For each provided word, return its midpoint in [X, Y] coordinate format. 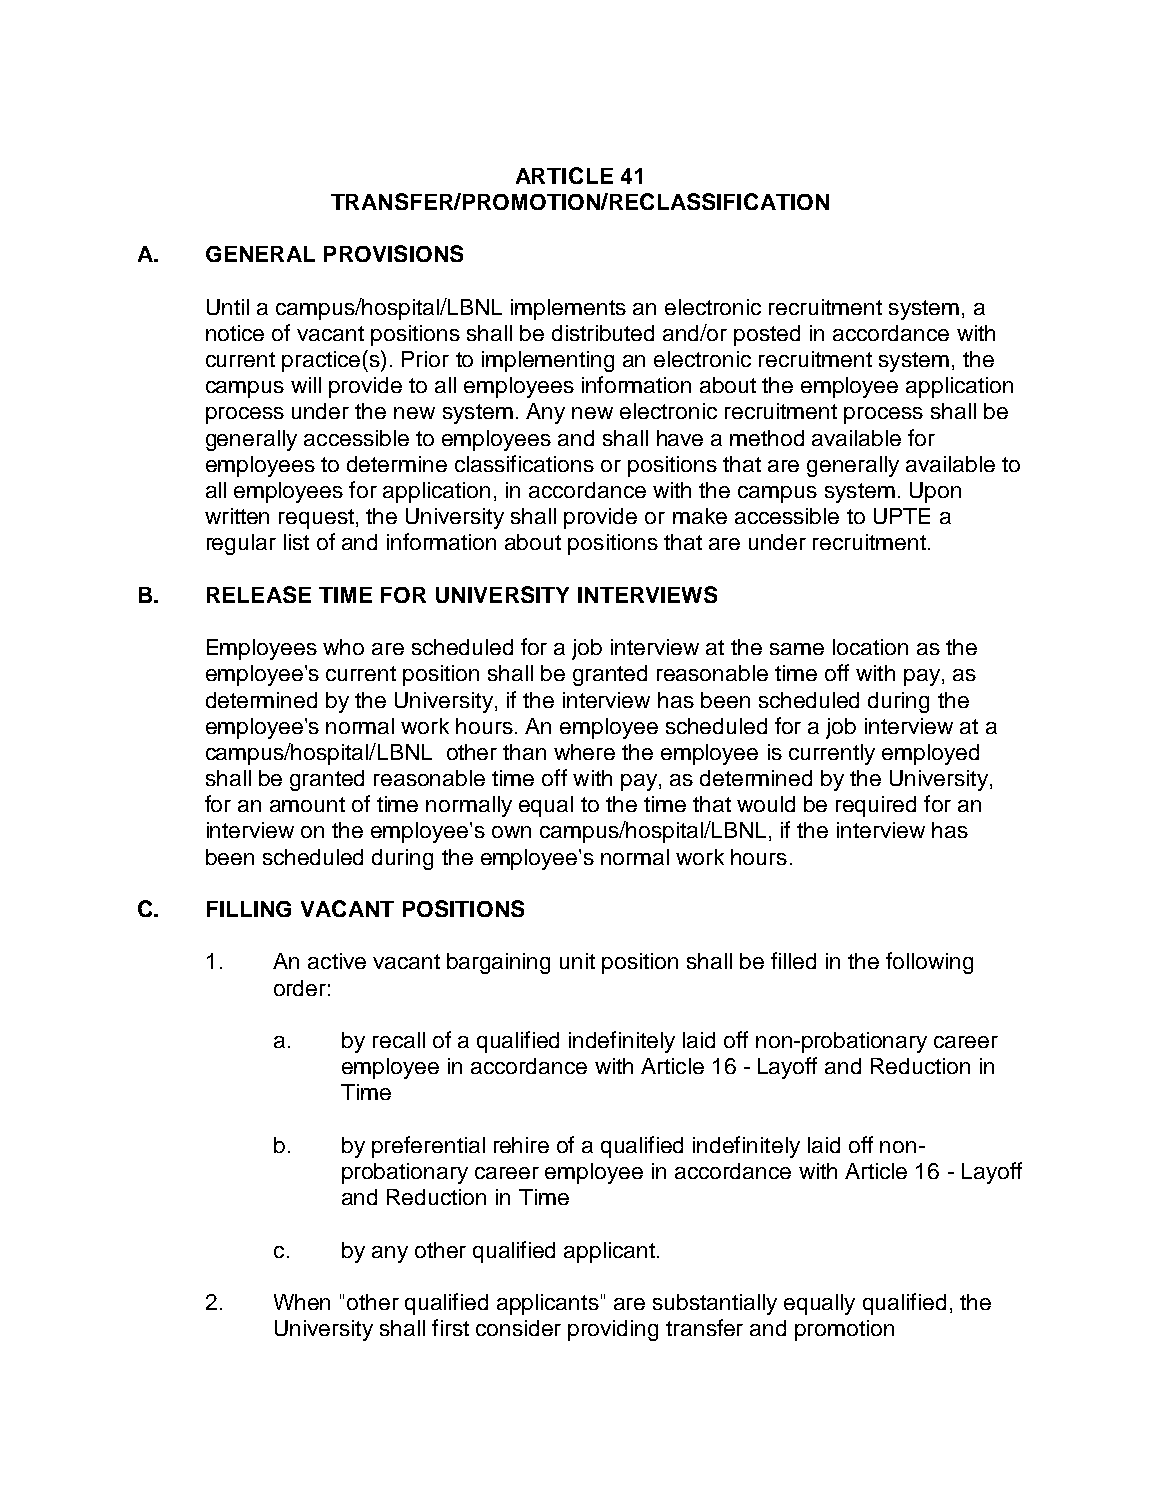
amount [307, 804]
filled [793, 960]
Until [228, 307]
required [876, 806]
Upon [935, 492]
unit [577, 961]
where [584, 752]
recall [399, 1040]
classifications [524, 463]
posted [767, 335]
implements [568, 309]
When [302, 1302]
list [296, 542]
